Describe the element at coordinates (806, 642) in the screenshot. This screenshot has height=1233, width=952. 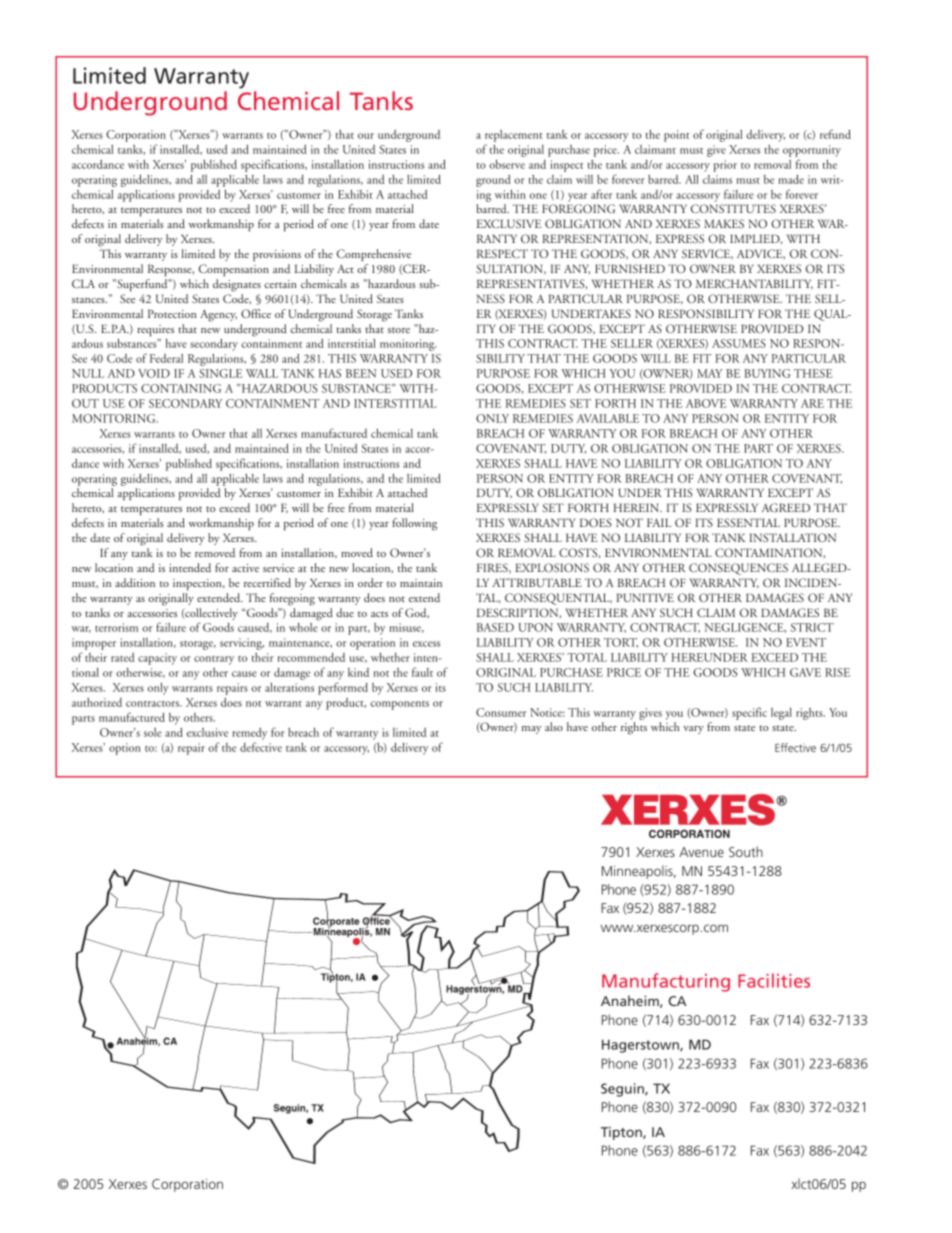
I see `EVENT` at that location.
